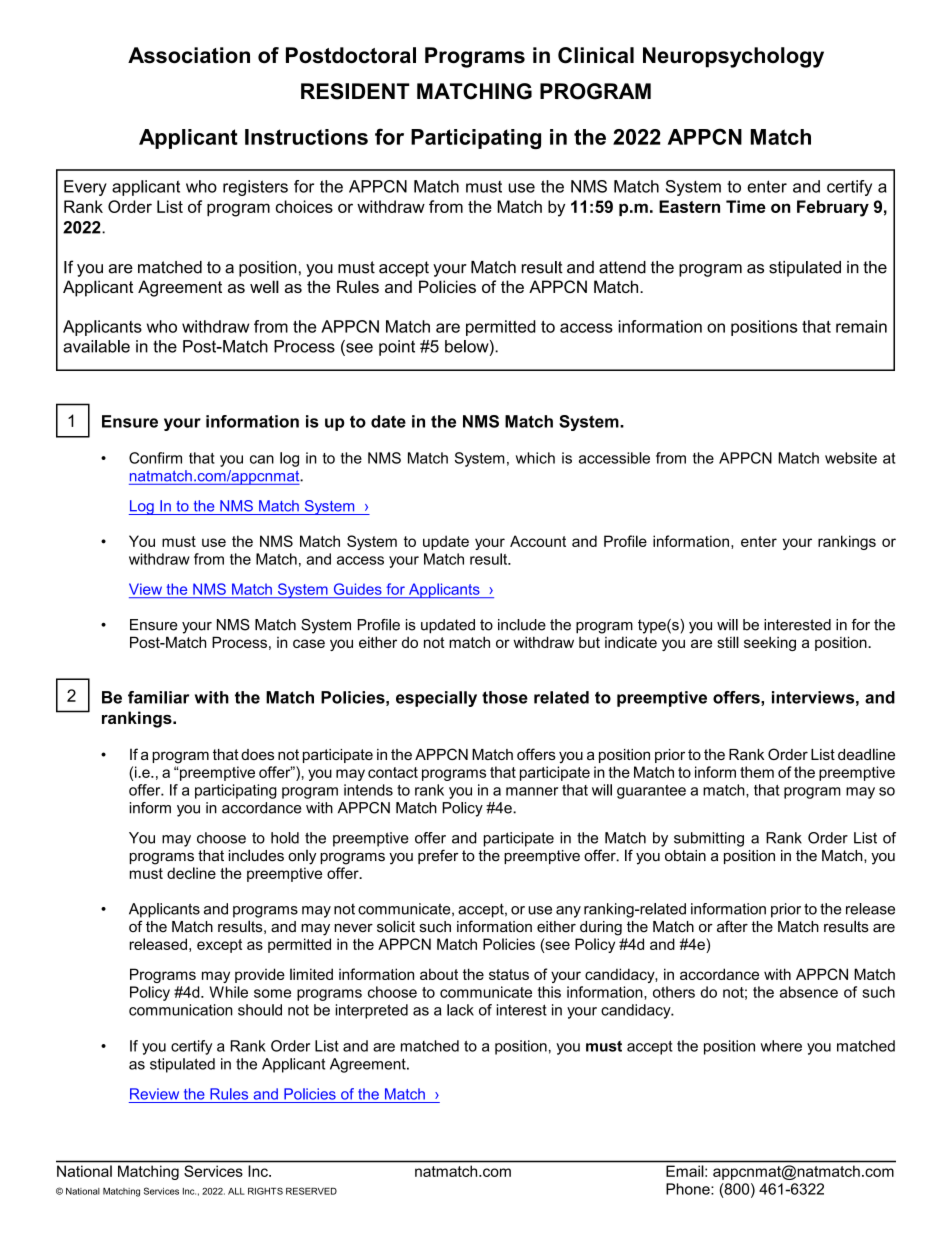  What do you see at coordinates (757, 772) in the page?
I see `them` at bounding box center [757, 772].
